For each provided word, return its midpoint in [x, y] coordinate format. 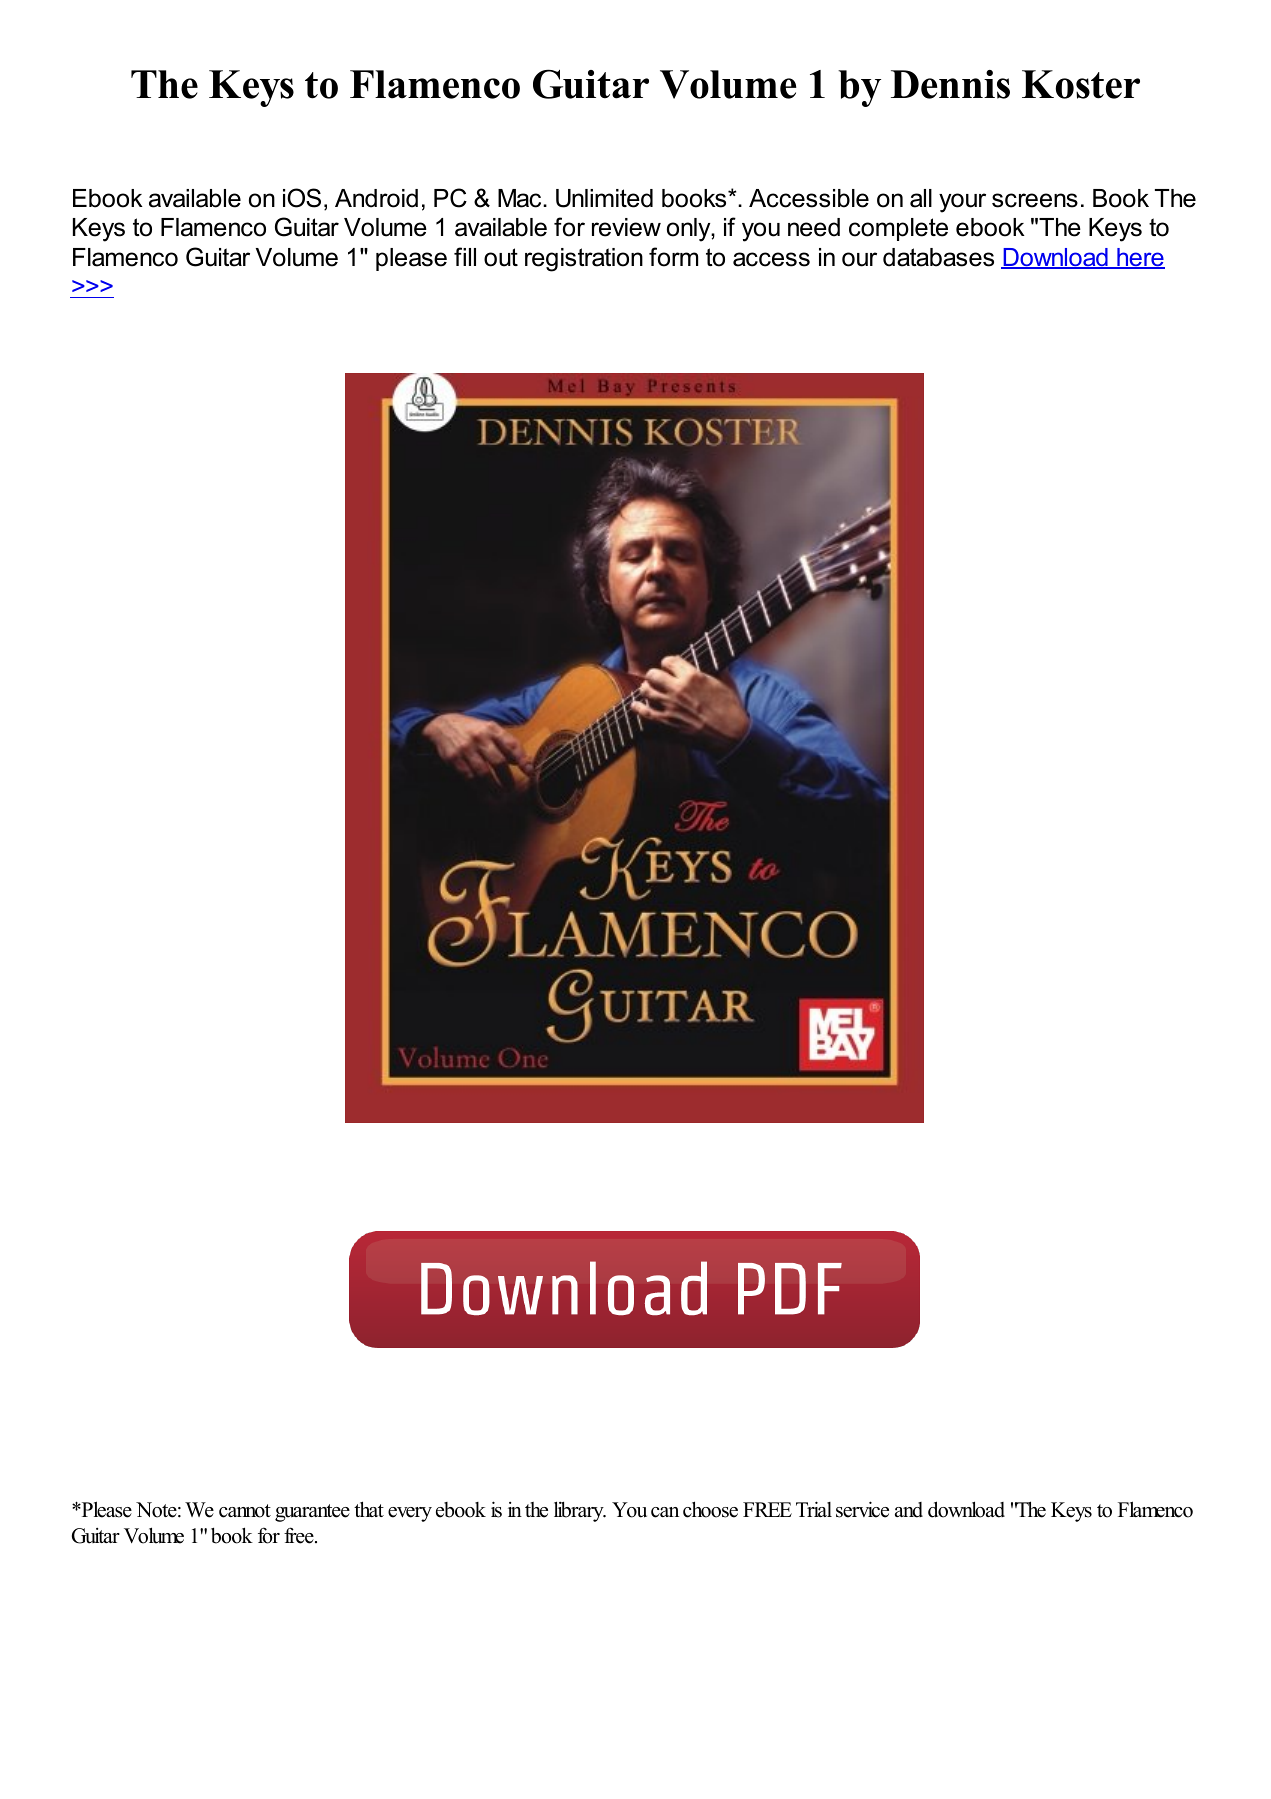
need [814, 227]
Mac [521, 198]
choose [710, 1509]
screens [1035, 200]
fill [465, 256]
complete [898, 229]
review [626, 227]
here [1140, 258]
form [673, 257]
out [501, 257]
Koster [1081, 84]
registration [584, 260]
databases [938, 257]
